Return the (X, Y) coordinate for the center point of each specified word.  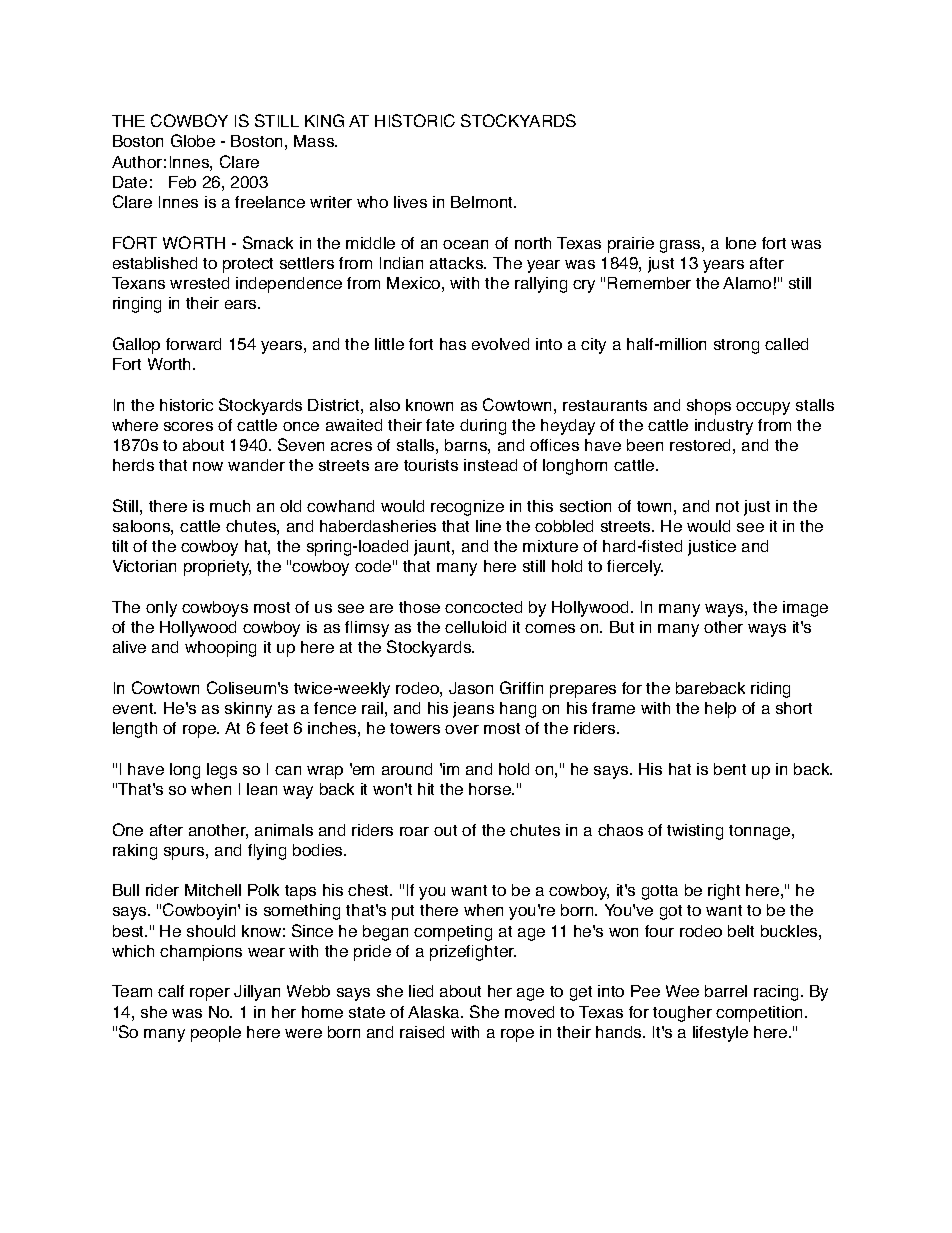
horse (491, 789)
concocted (483, 607)
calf (171, 991)
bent (730, 769)
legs (222, 771)
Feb (182, 182)
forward (193, 344)
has (453, 344)
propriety (217, 568)
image (805, 609)
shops (709, 407)
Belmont (483, 202)
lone (741, 243)
